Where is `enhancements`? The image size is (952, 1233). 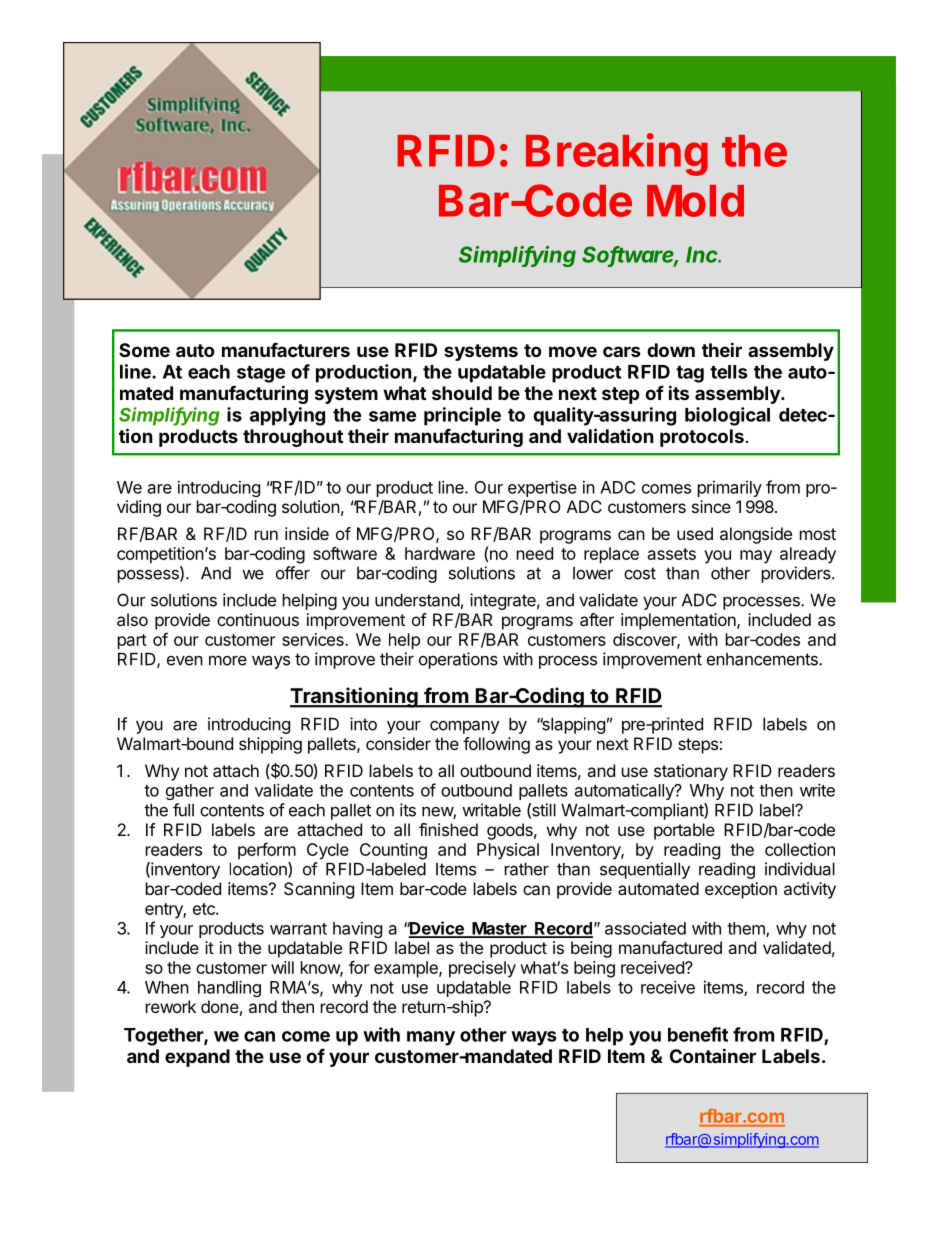 enhancements is located at coordinates (763, 659).
